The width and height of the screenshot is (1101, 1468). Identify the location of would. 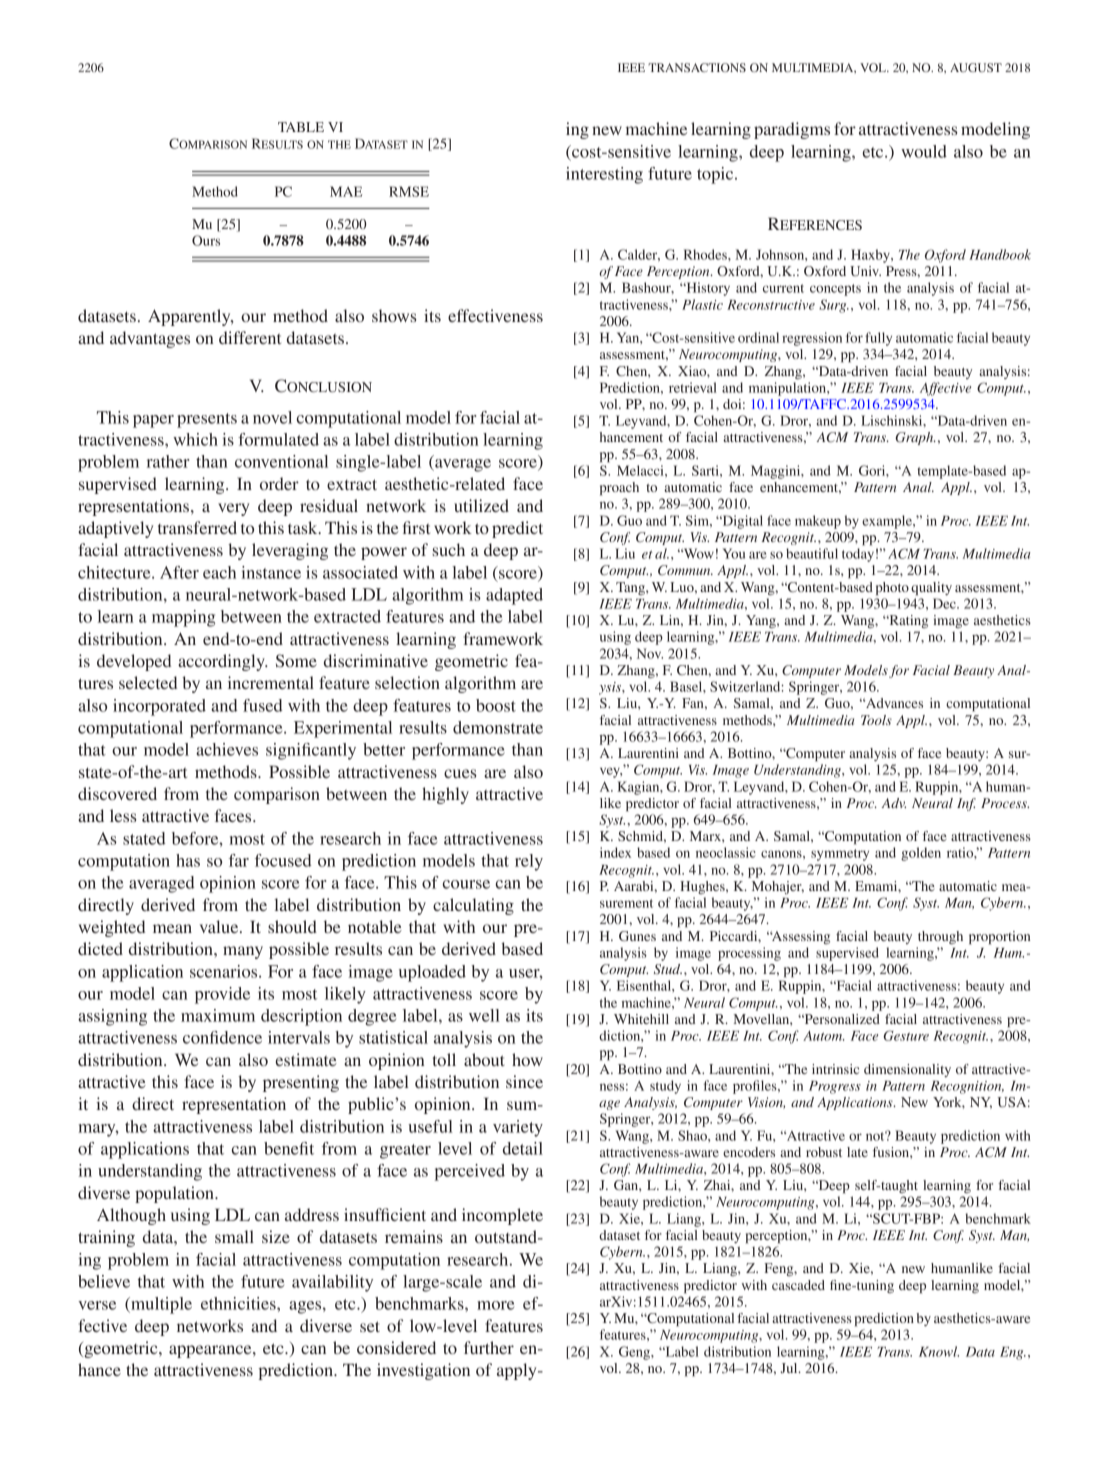
(924, 151).
